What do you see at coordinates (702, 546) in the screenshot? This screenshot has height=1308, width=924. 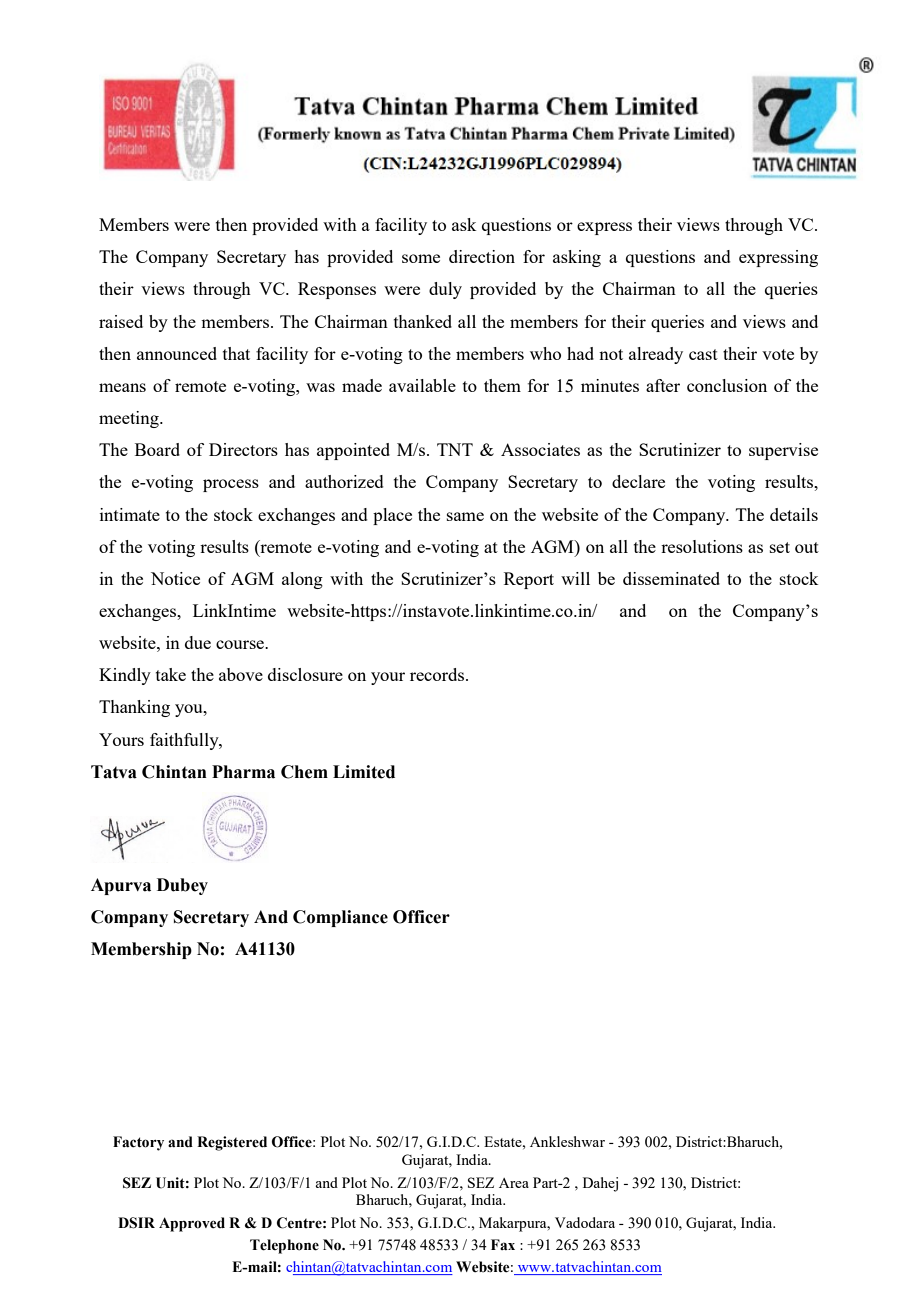 I see `resolutions` at bounding box center [702, 546].
